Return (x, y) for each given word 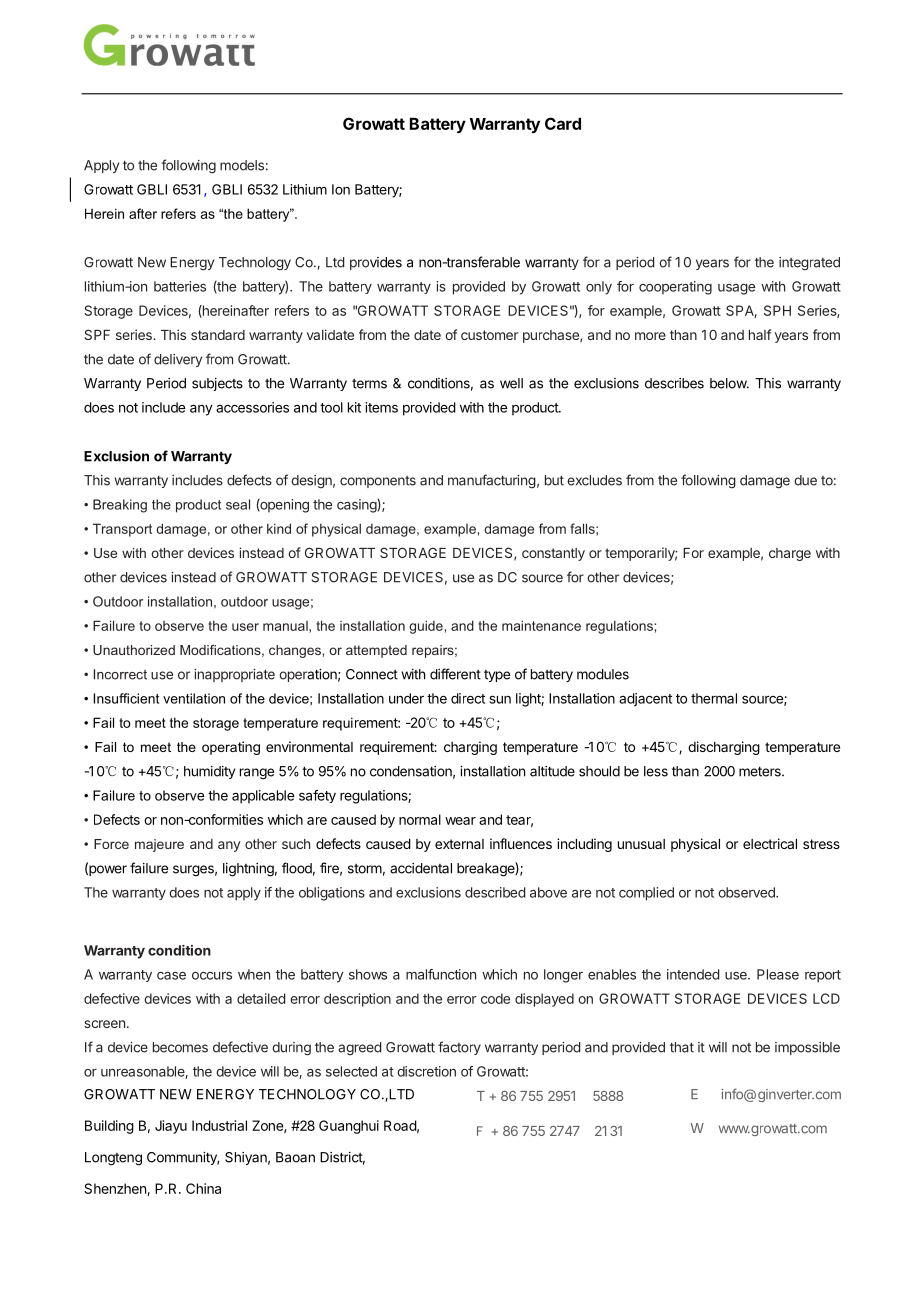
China (203, 1188)
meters (761, 771)
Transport (122, 530)
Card (563, 123)
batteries (180, 286)
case (171, 976)
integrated (809, 264)
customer (489, 335)
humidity (209, 772)
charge (790, 554)
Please (778, 974)
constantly (553, 554)
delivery (178, 360)
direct (468, 698)
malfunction (441, 974)
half (760, 334)
